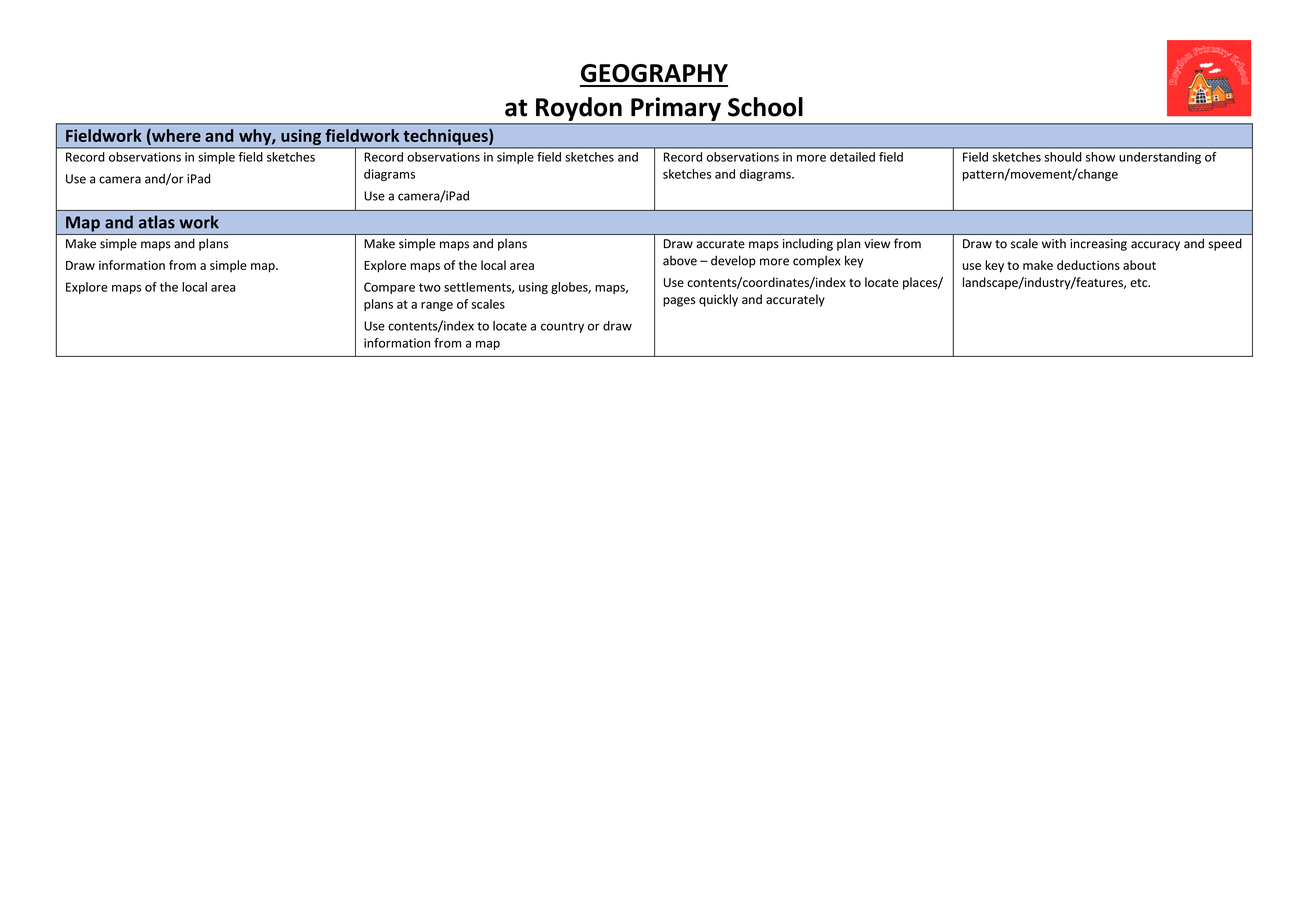  I want to click on range, so click(437, 307).
